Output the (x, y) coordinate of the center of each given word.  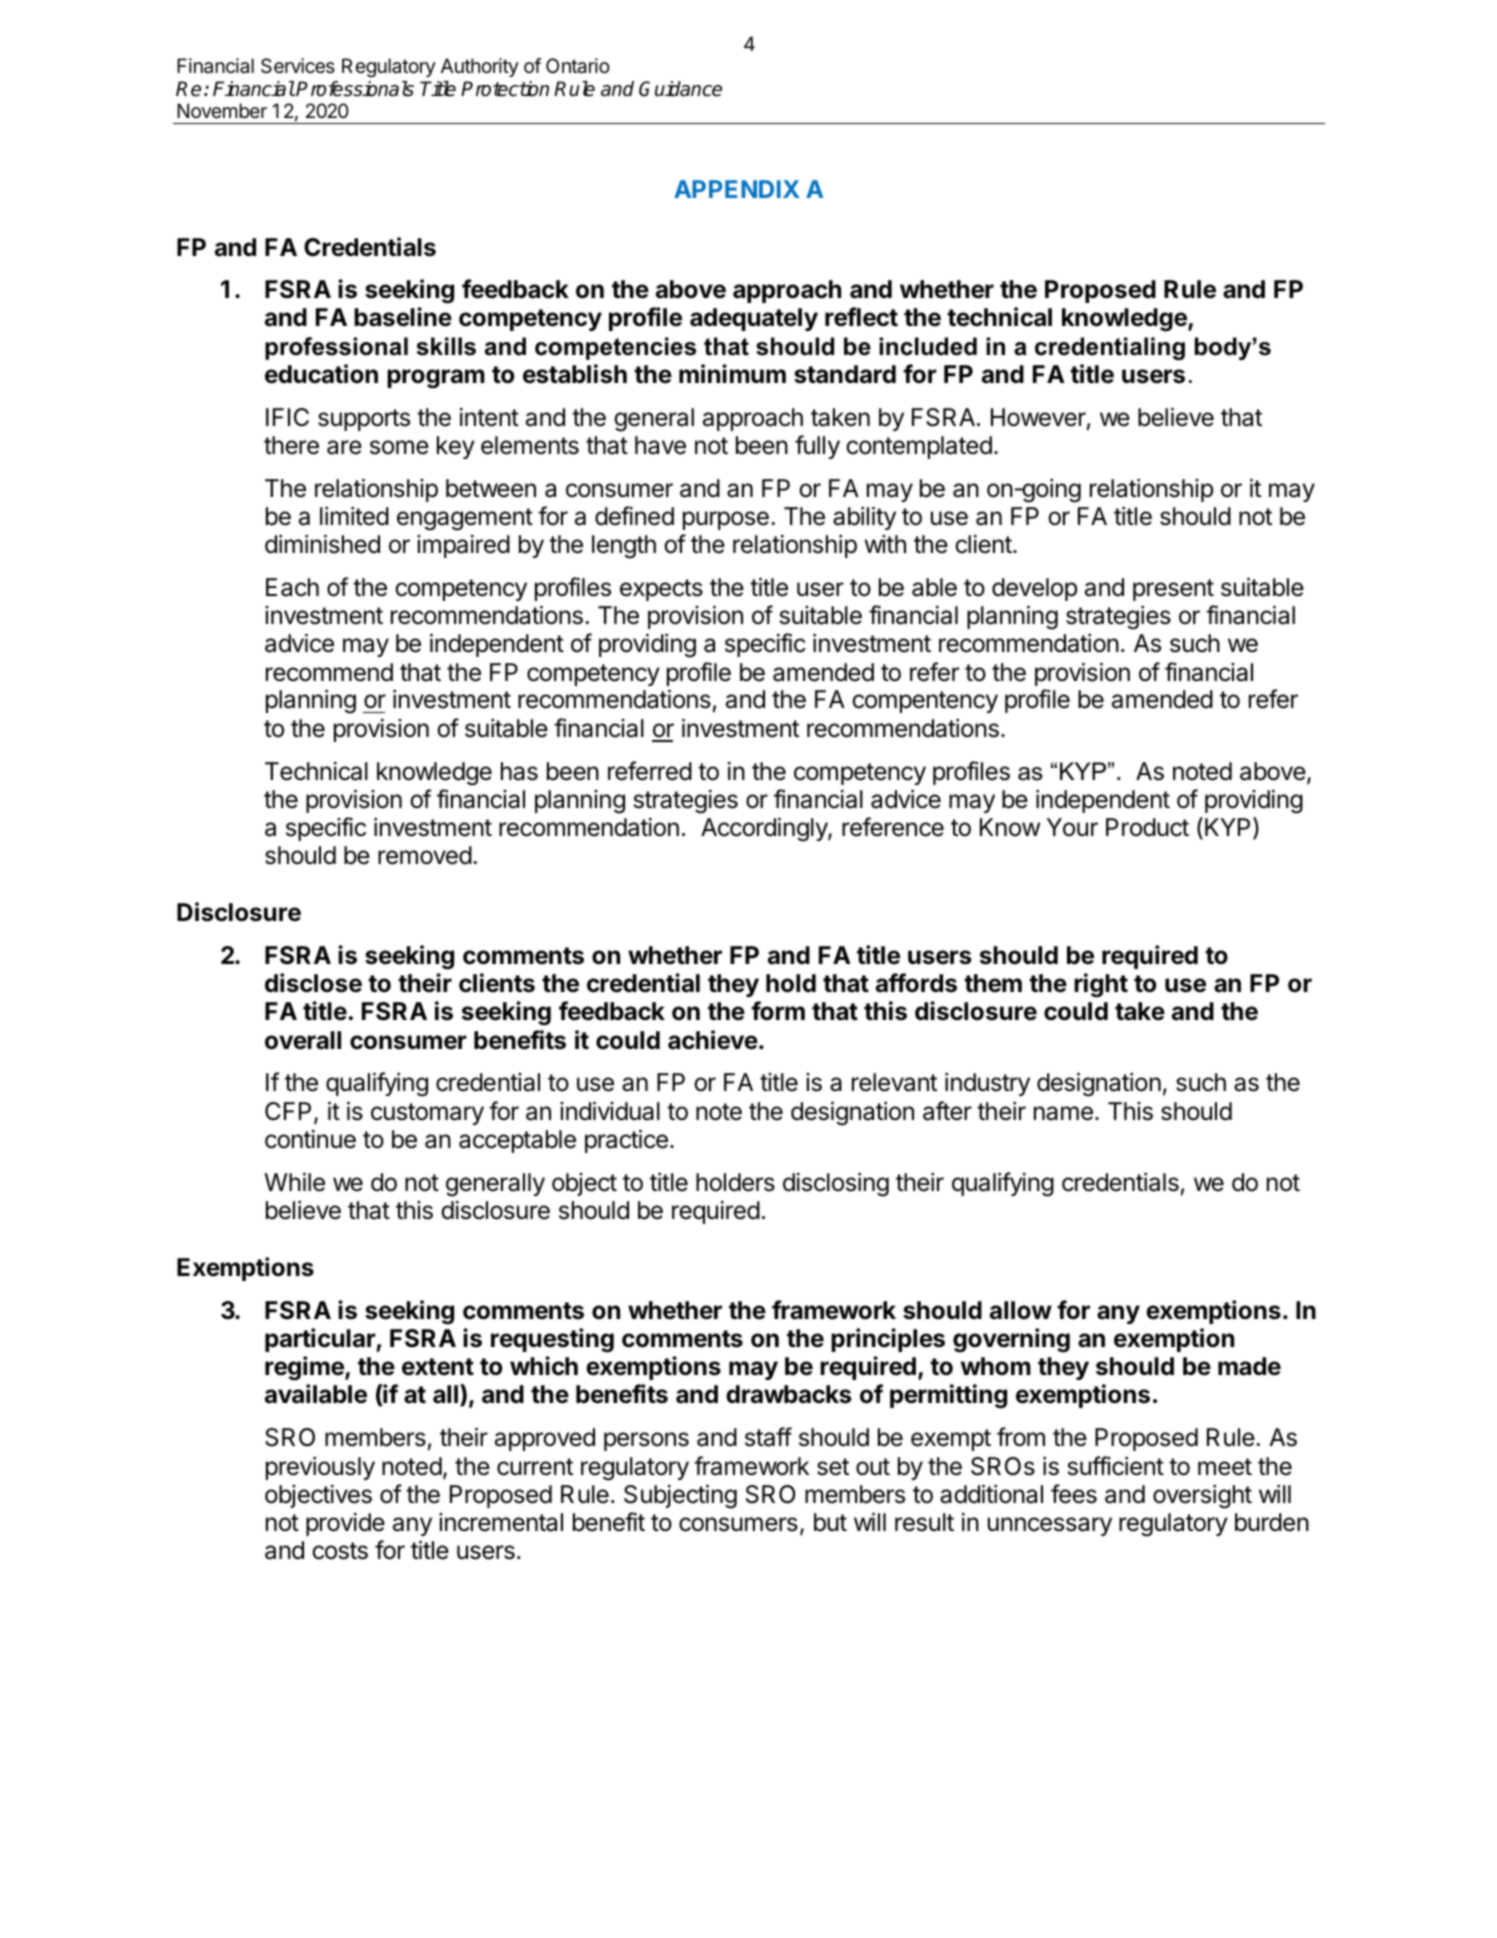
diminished (322, 544)
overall (303, 1040)
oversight (1202, 1496)
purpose (726, 520)
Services (298, 66)
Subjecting (680, 1496)
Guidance (680, 89)
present (1173, 590)
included (928, 346)
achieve (713, 1040)
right (1101, 985)
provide (345, 1524)
